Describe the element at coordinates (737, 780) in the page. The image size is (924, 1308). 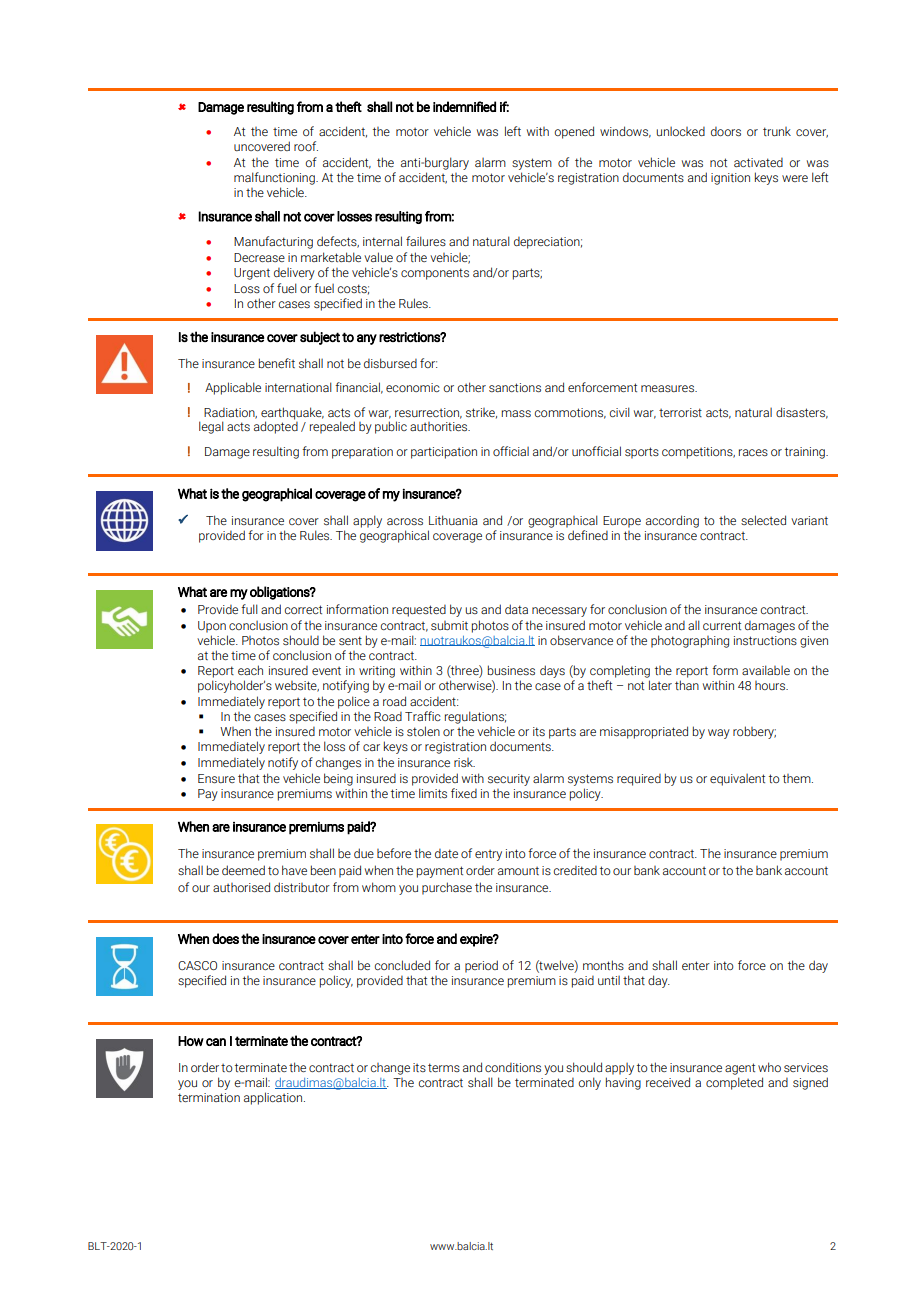
I see `equivalent` at that location.
